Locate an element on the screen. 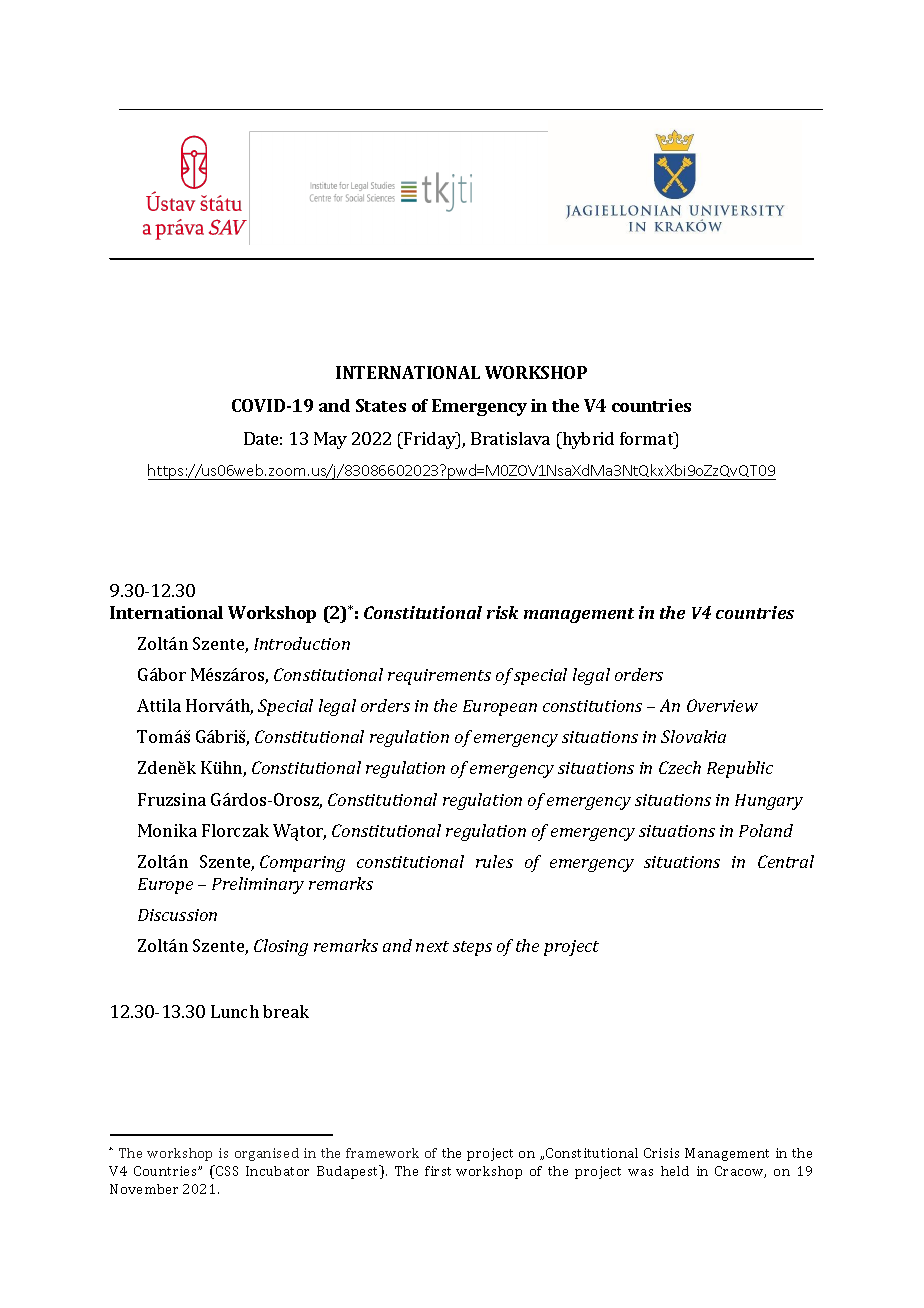  May is located at coordinates (330, 440).
